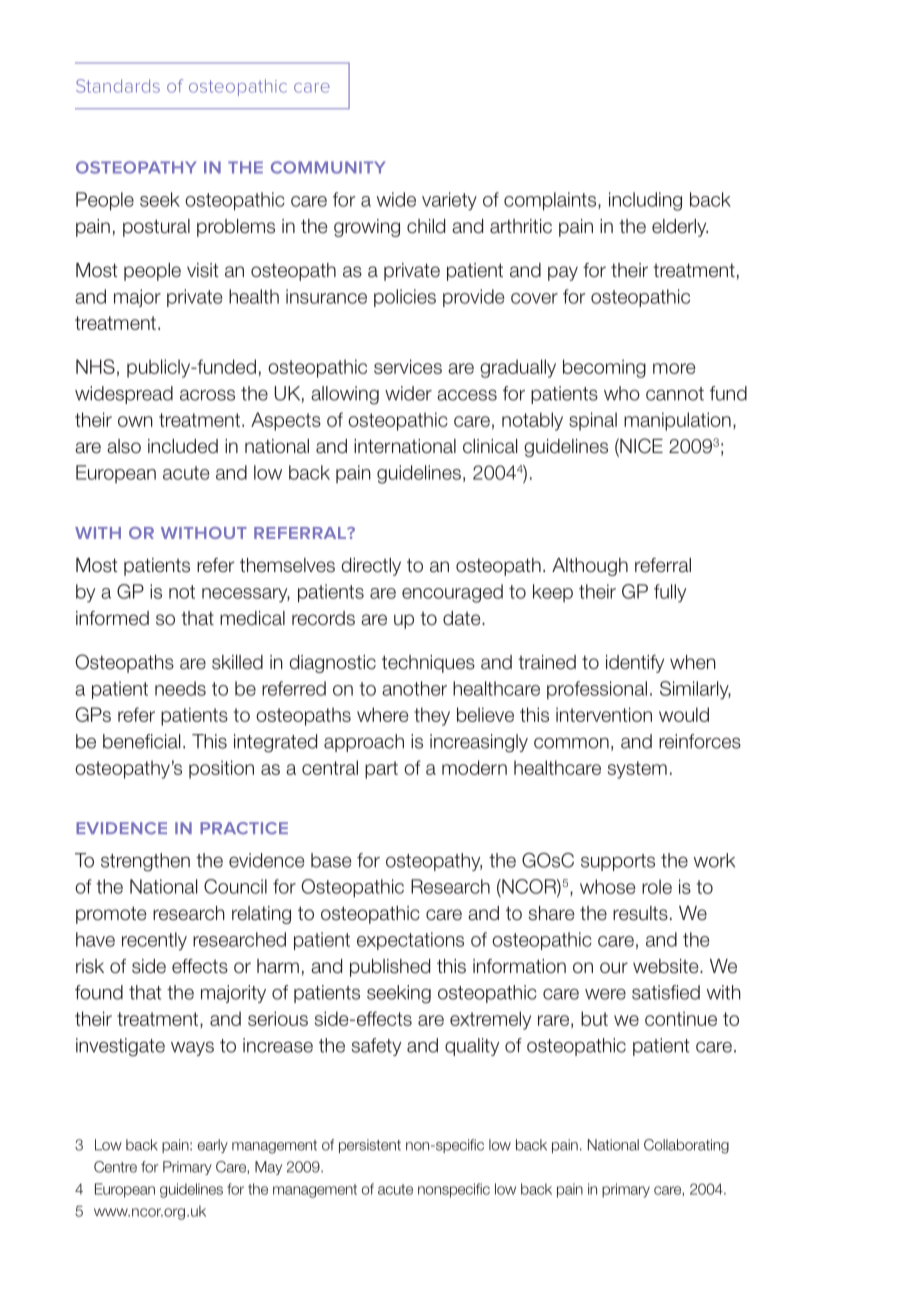 The width and height of the screenshot is (924, 1311). What do you see at coordinates (118, 86) in the screenshot?
I see `Standards` at bounding box center [118, 86].
